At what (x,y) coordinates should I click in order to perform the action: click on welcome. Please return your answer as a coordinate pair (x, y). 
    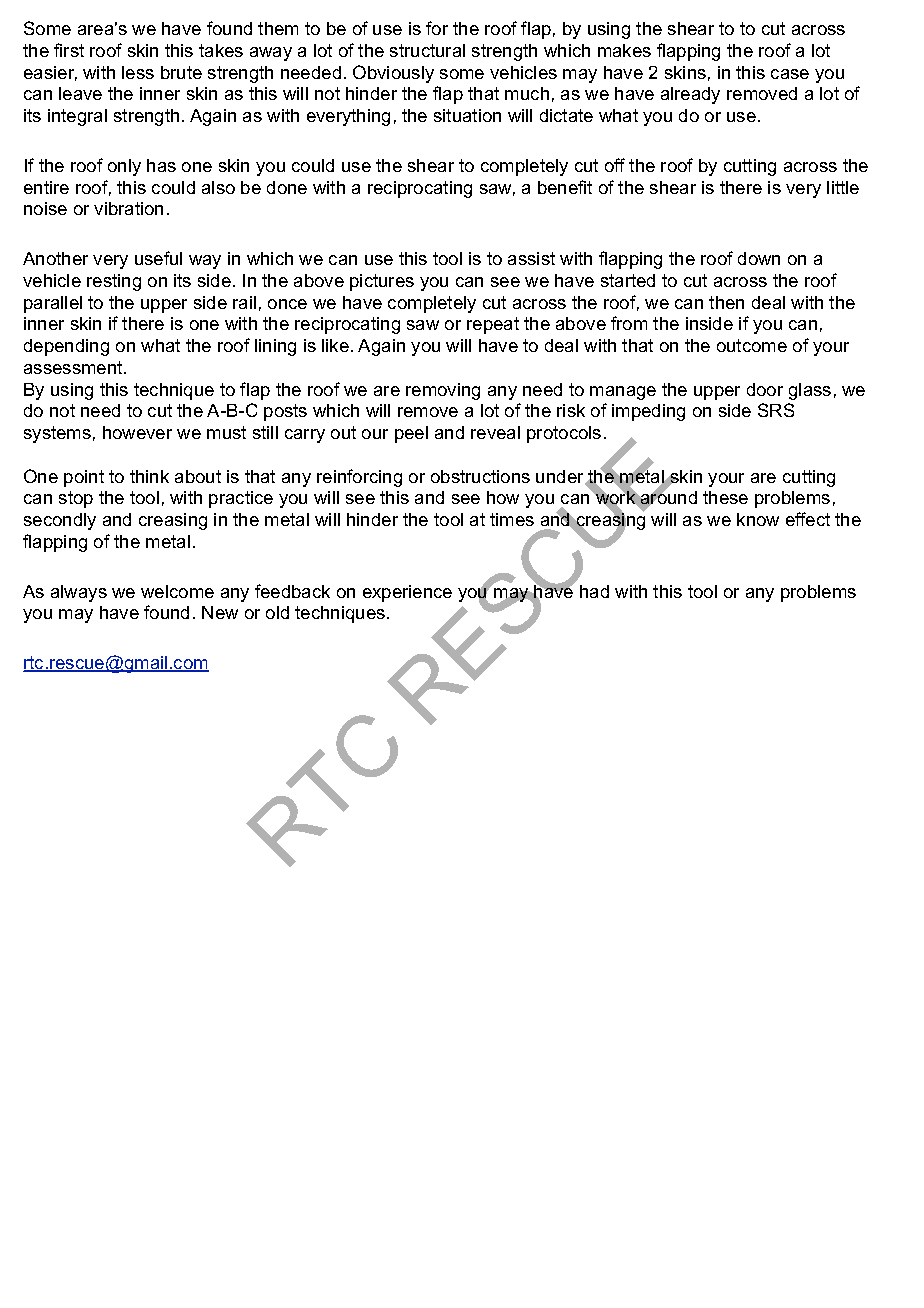
    Looking at the image, I should click on (177, 591).
